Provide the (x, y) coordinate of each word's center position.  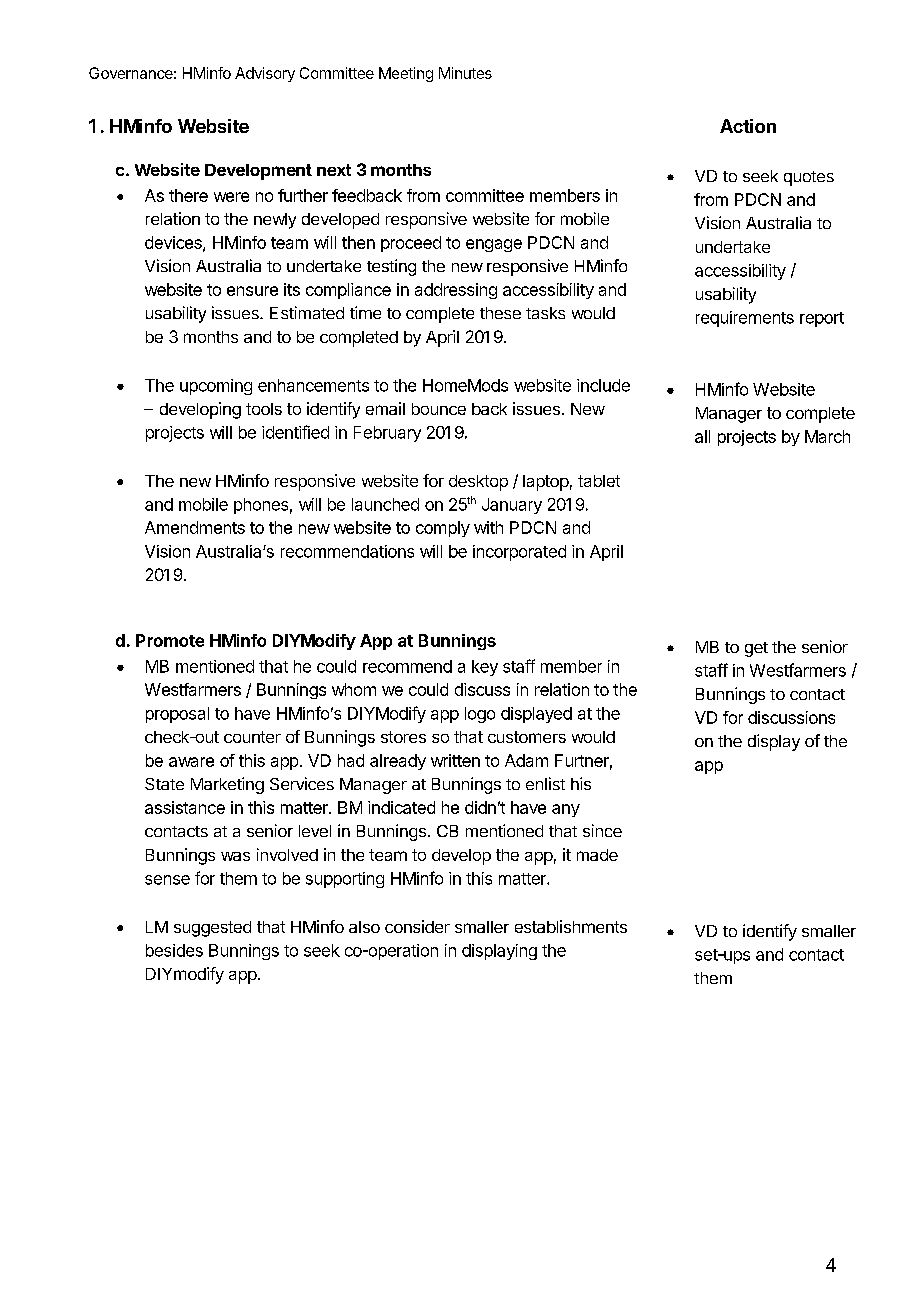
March (827, 436)
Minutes (465, 73)
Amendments (195, 527)
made (597, 855)
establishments (571, 926)
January (512, 506)
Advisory (265, 74)
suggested (212, 929)
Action (748, 126)
